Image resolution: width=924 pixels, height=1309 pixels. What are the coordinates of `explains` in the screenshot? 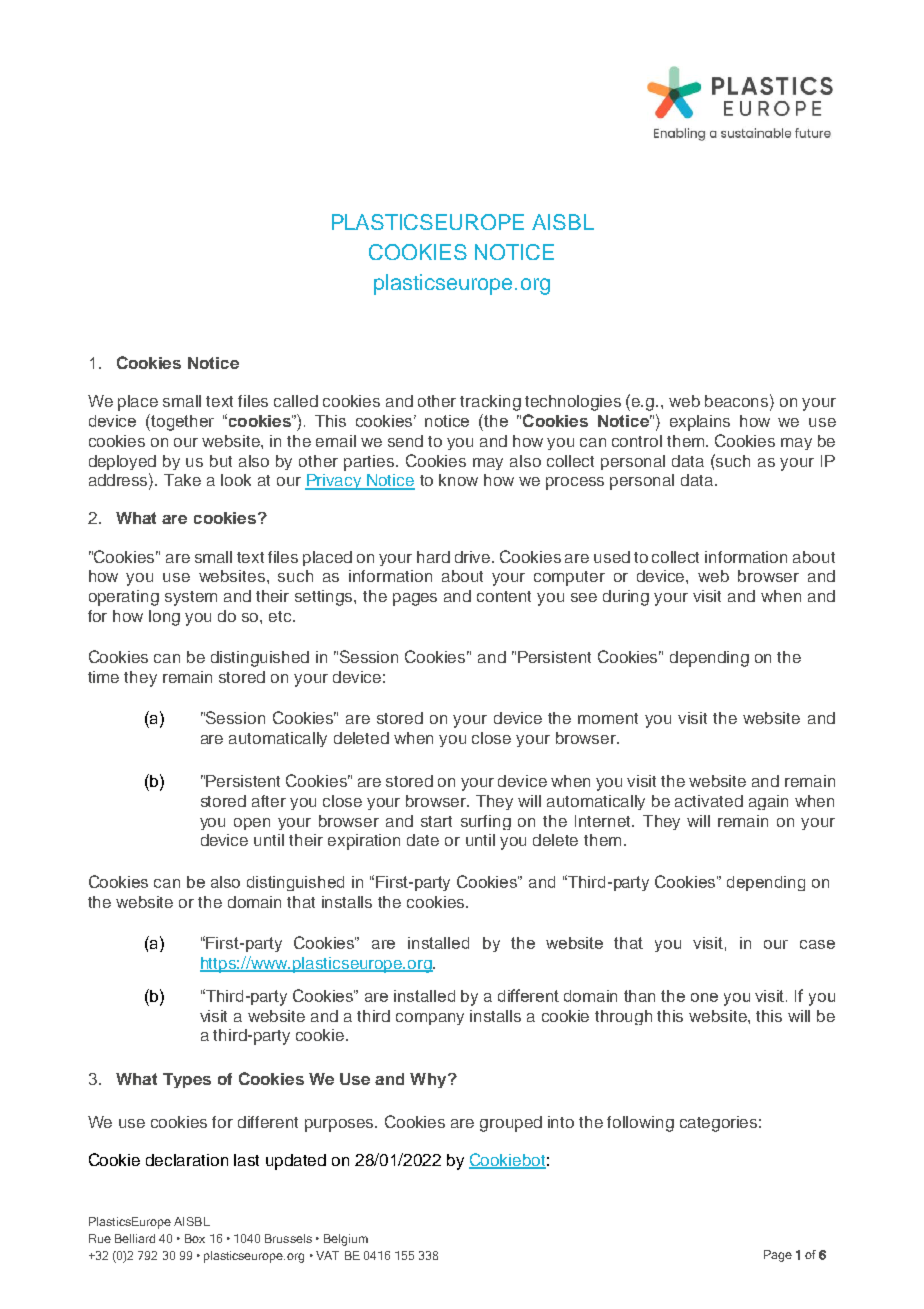 It's located at (700, 423).
